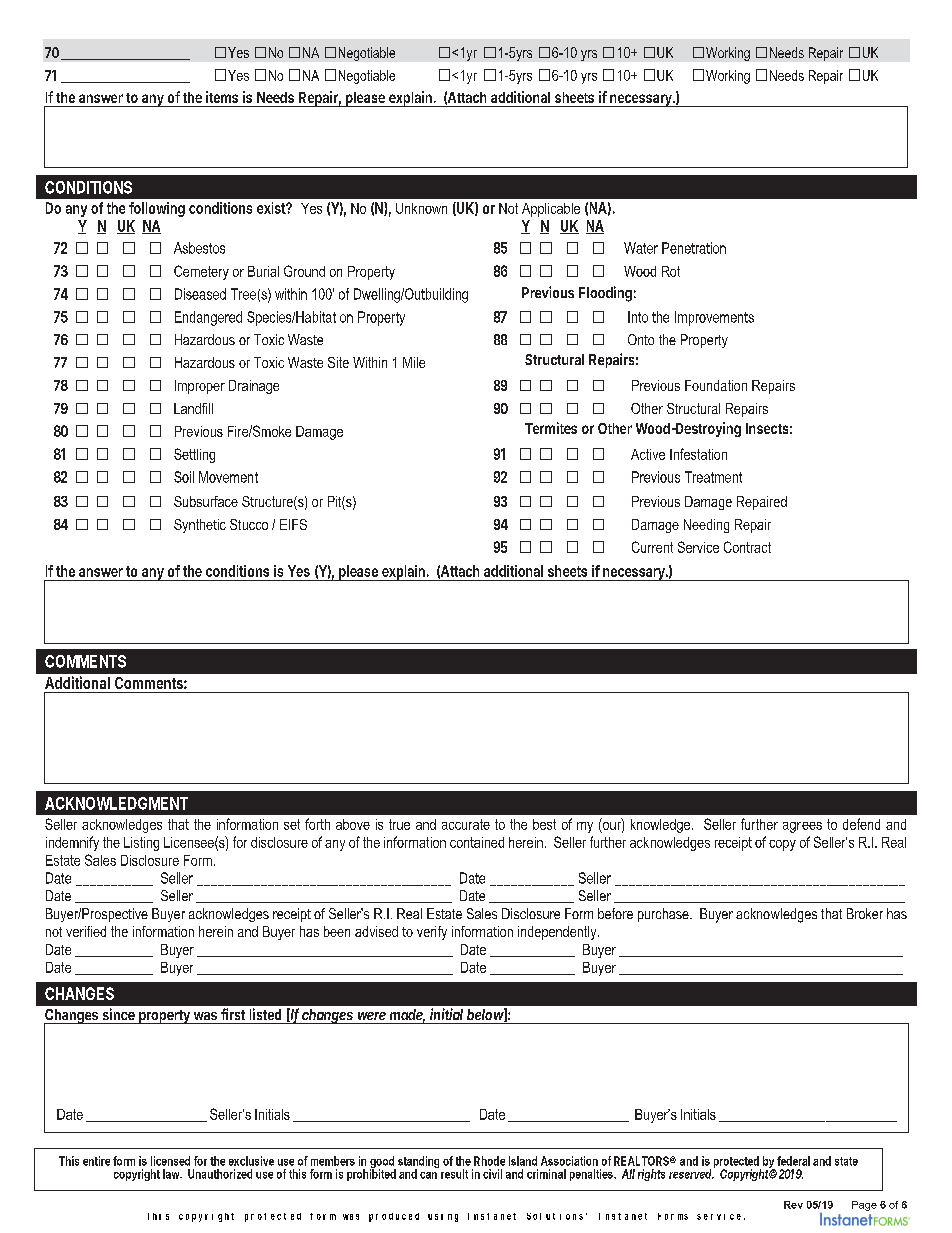 This page has height=1233, width=952. What do you see at coordinates (747, 547) in the page?
I see `Contract` at bounding box center [747, 547].
